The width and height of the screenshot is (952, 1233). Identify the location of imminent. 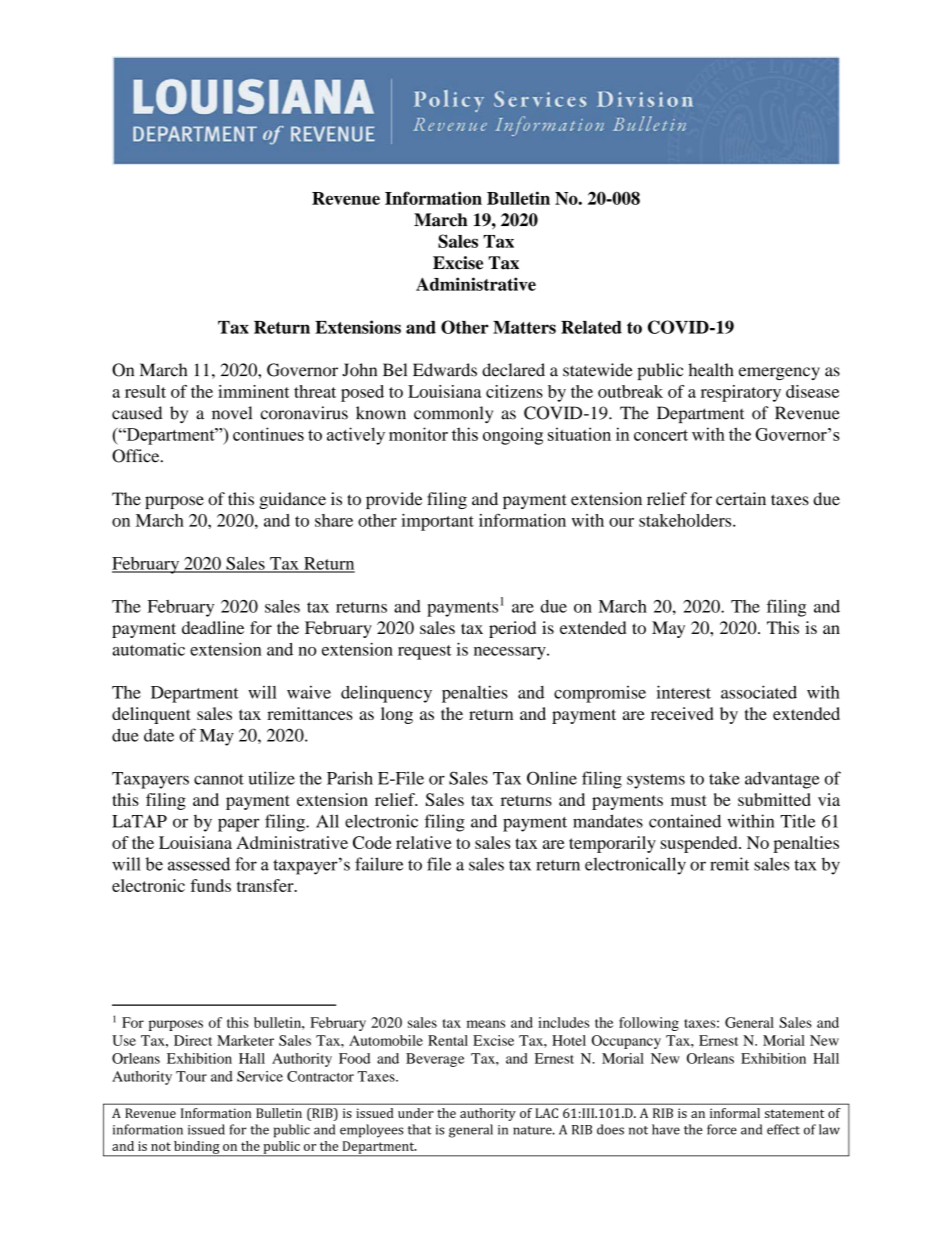
(254, 391).
